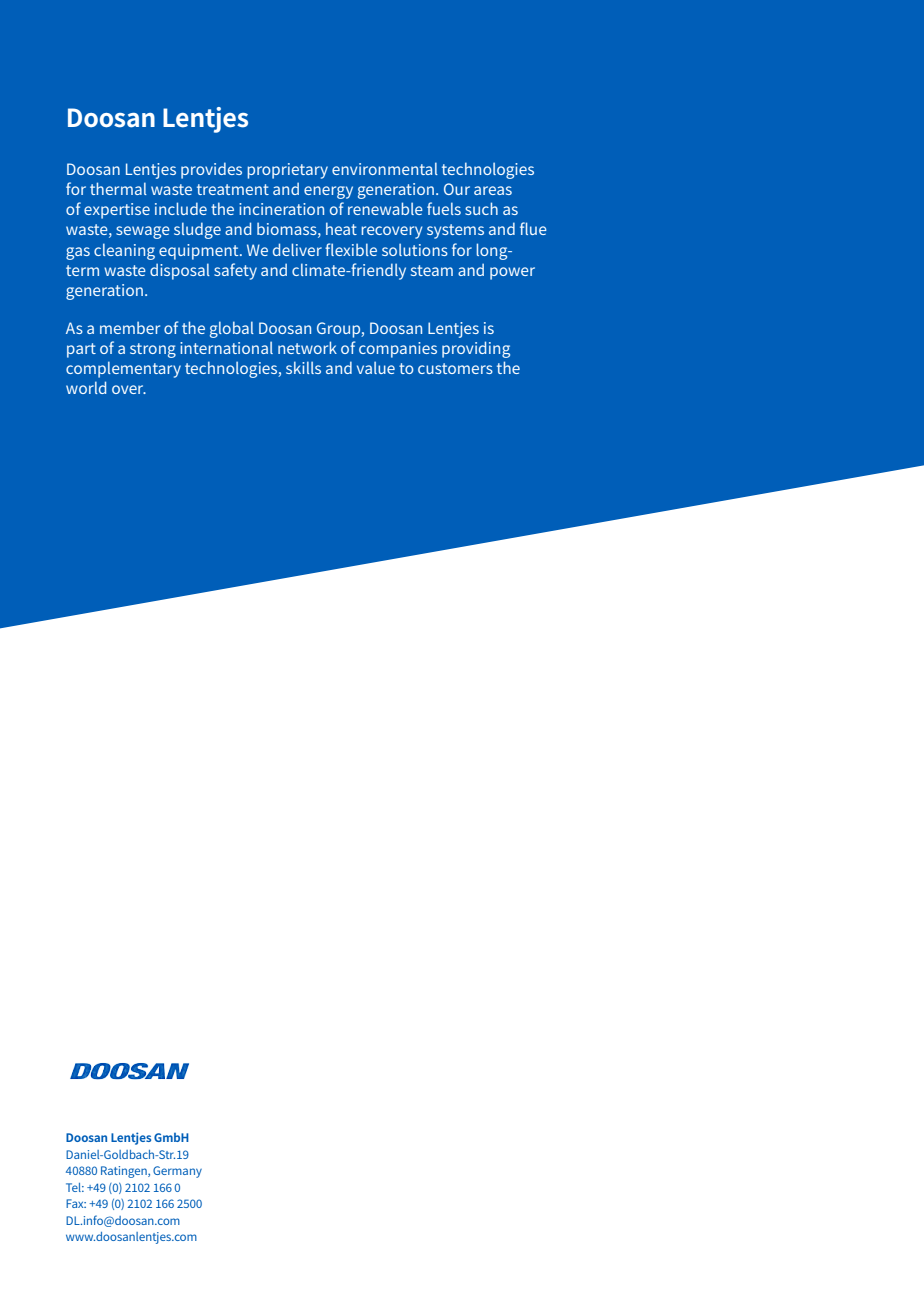 The image size is (924, 1308). I want to click on such, so click(481, 208).
